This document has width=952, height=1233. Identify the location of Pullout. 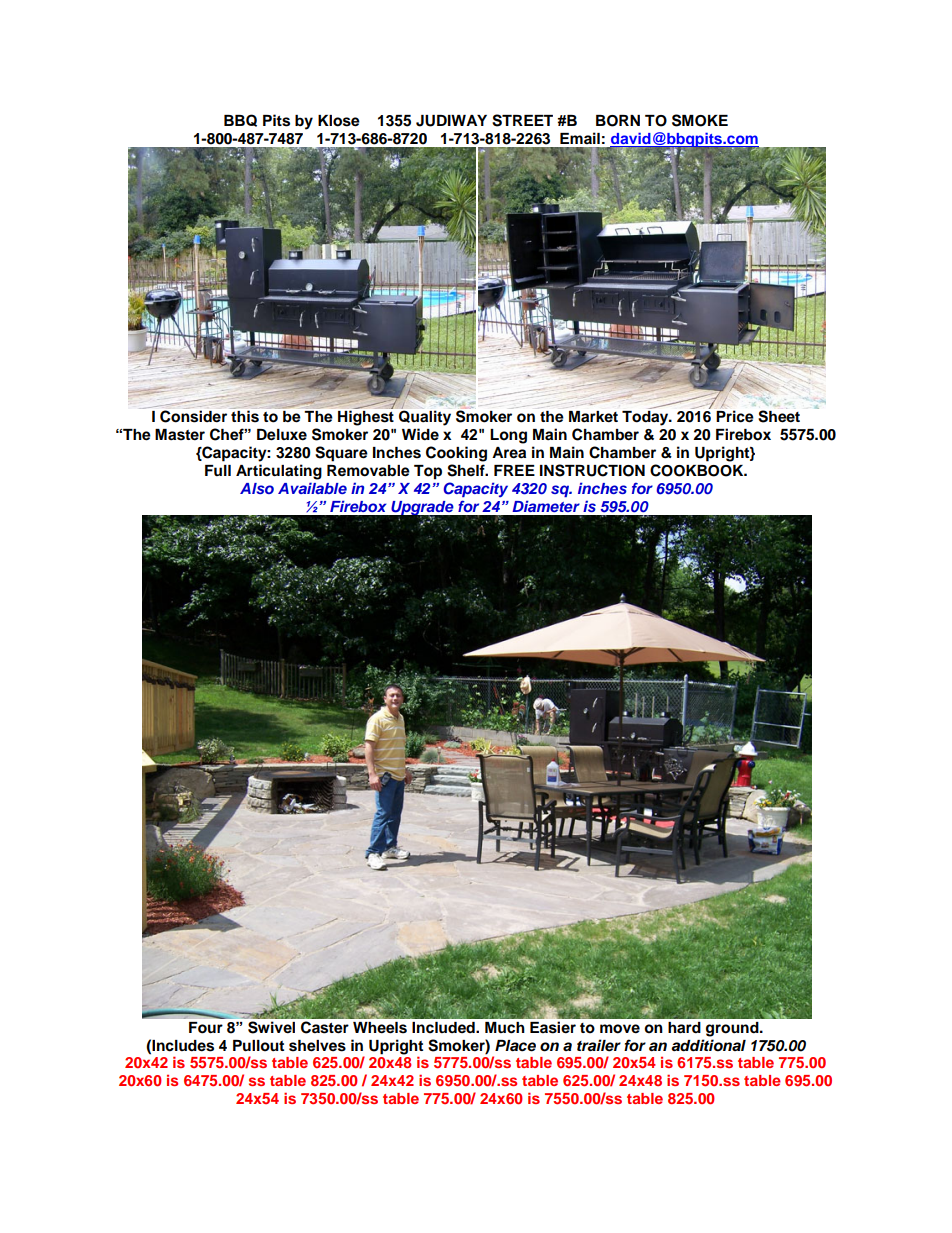
(258, 1046).
